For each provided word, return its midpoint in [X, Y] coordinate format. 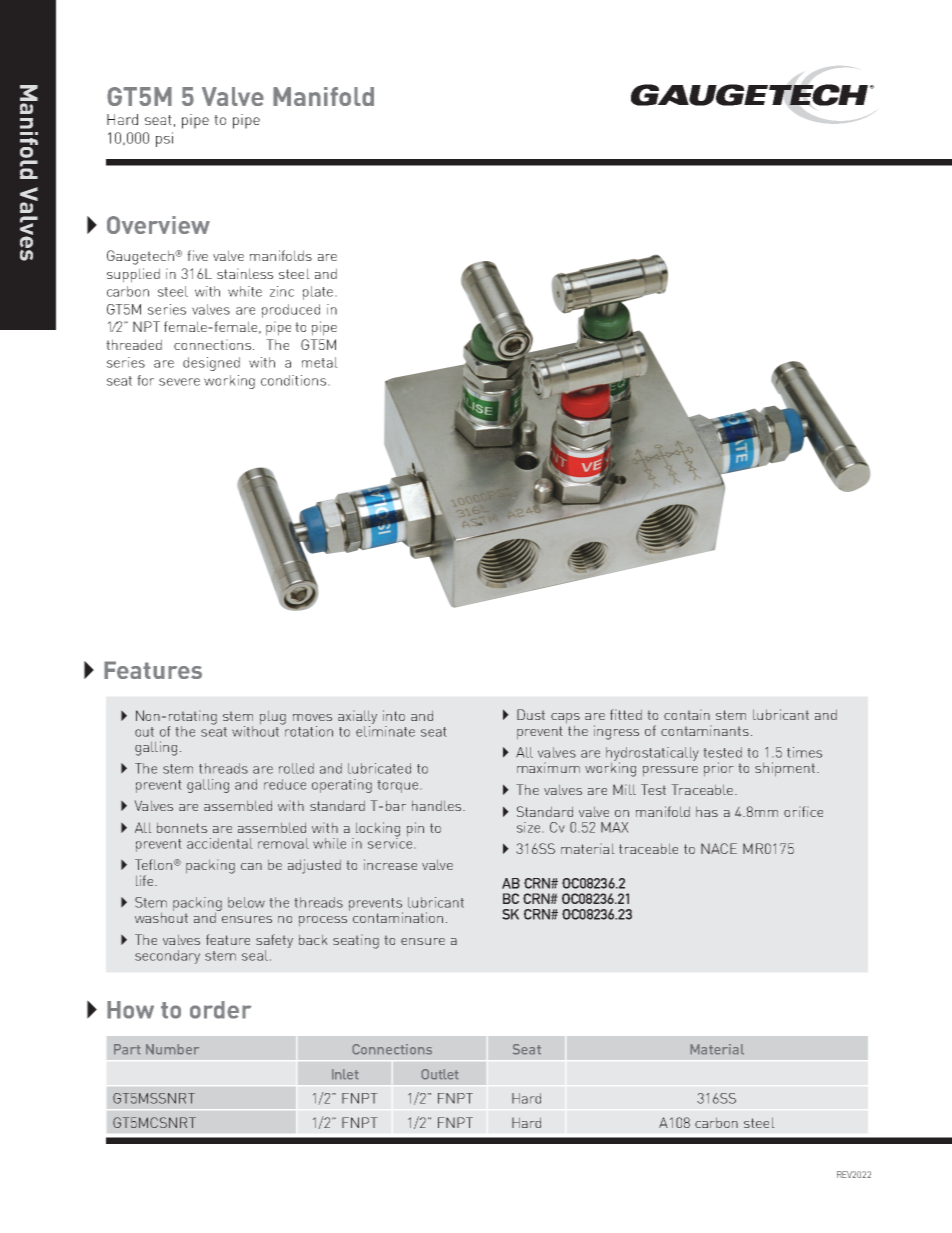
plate [318, 293]
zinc [282, 291]
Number [172, 1049]
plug [273, 717]
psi [164, 139]
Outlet [440, 1074]
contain [687, 714]
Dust [531, 714]
